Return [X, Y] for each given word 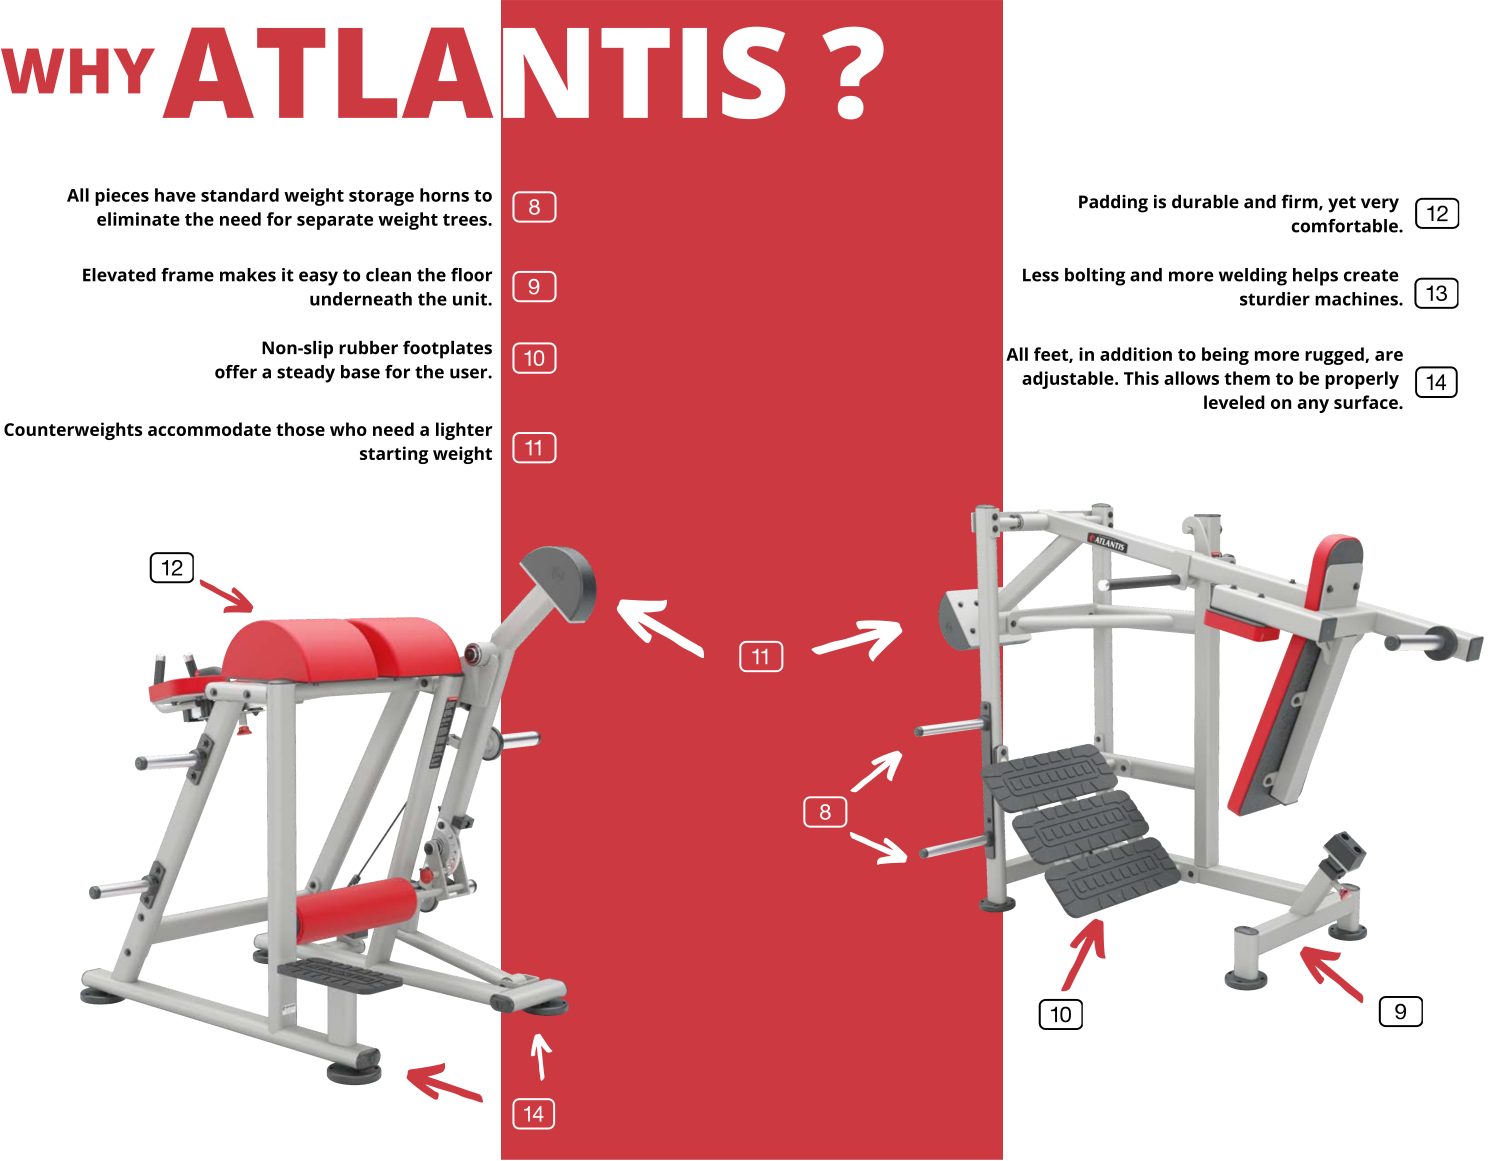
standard [240, 195]
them [1247, 378]
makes [248, 275]
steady [306, 374]
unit [471, 299]
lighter [464, 431]
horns [444, 195]
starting [394, 455]
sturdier [1275, 299]
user [469, 373]
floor [471, 275]
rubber [368, 348]
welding [1253, 277]
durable [1205, 202]
